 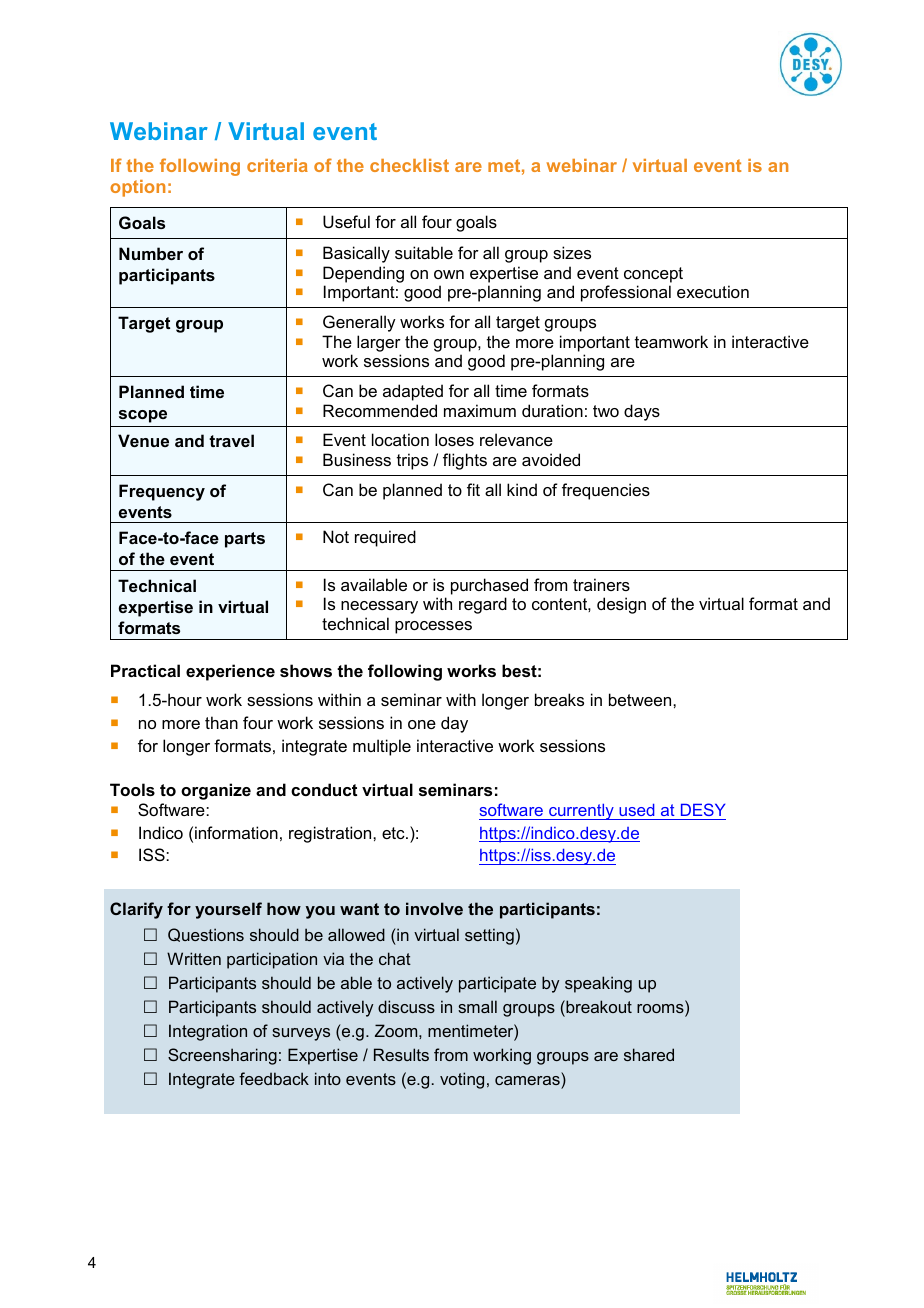 I want to click on checklist, so click(x=409, y=165).
